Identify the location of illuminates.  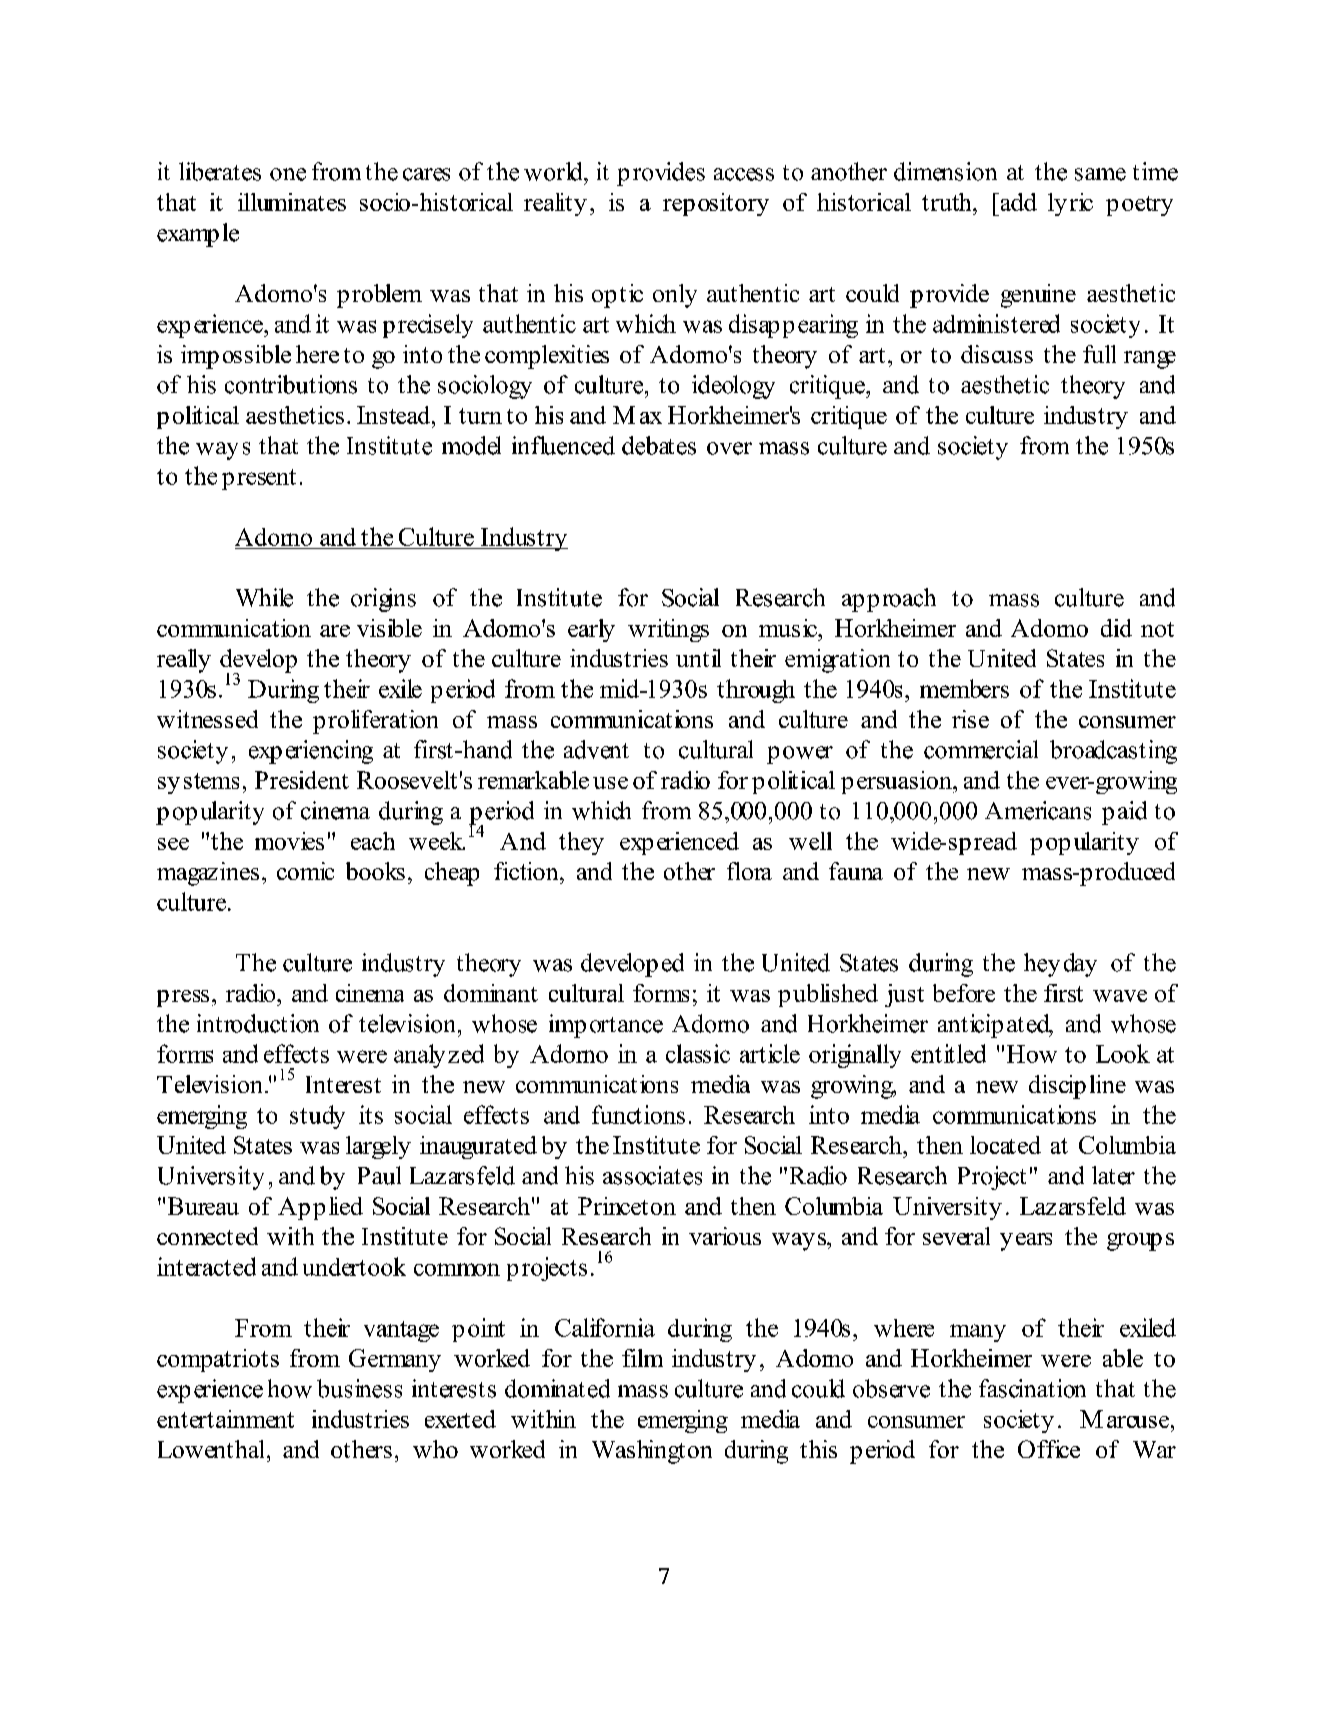
(292, 202).
